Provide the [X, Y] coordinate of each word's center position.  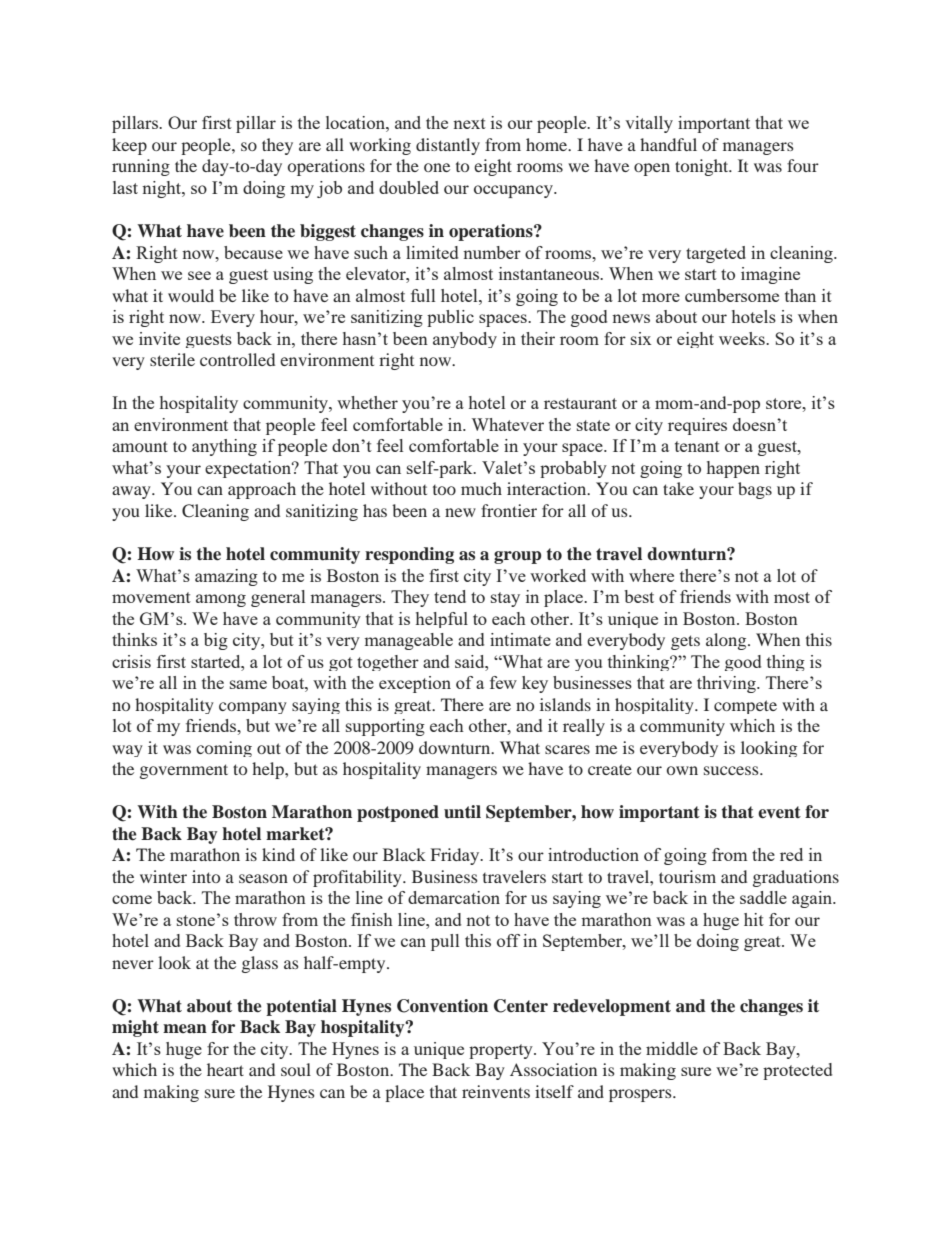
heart [225, 1069]
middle [672, 1048]
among [221, 600]
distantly [448, 146]
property [502, 1051]
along [727, 641]
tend [450, 596]
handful [668, 144]
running [141, 167]
